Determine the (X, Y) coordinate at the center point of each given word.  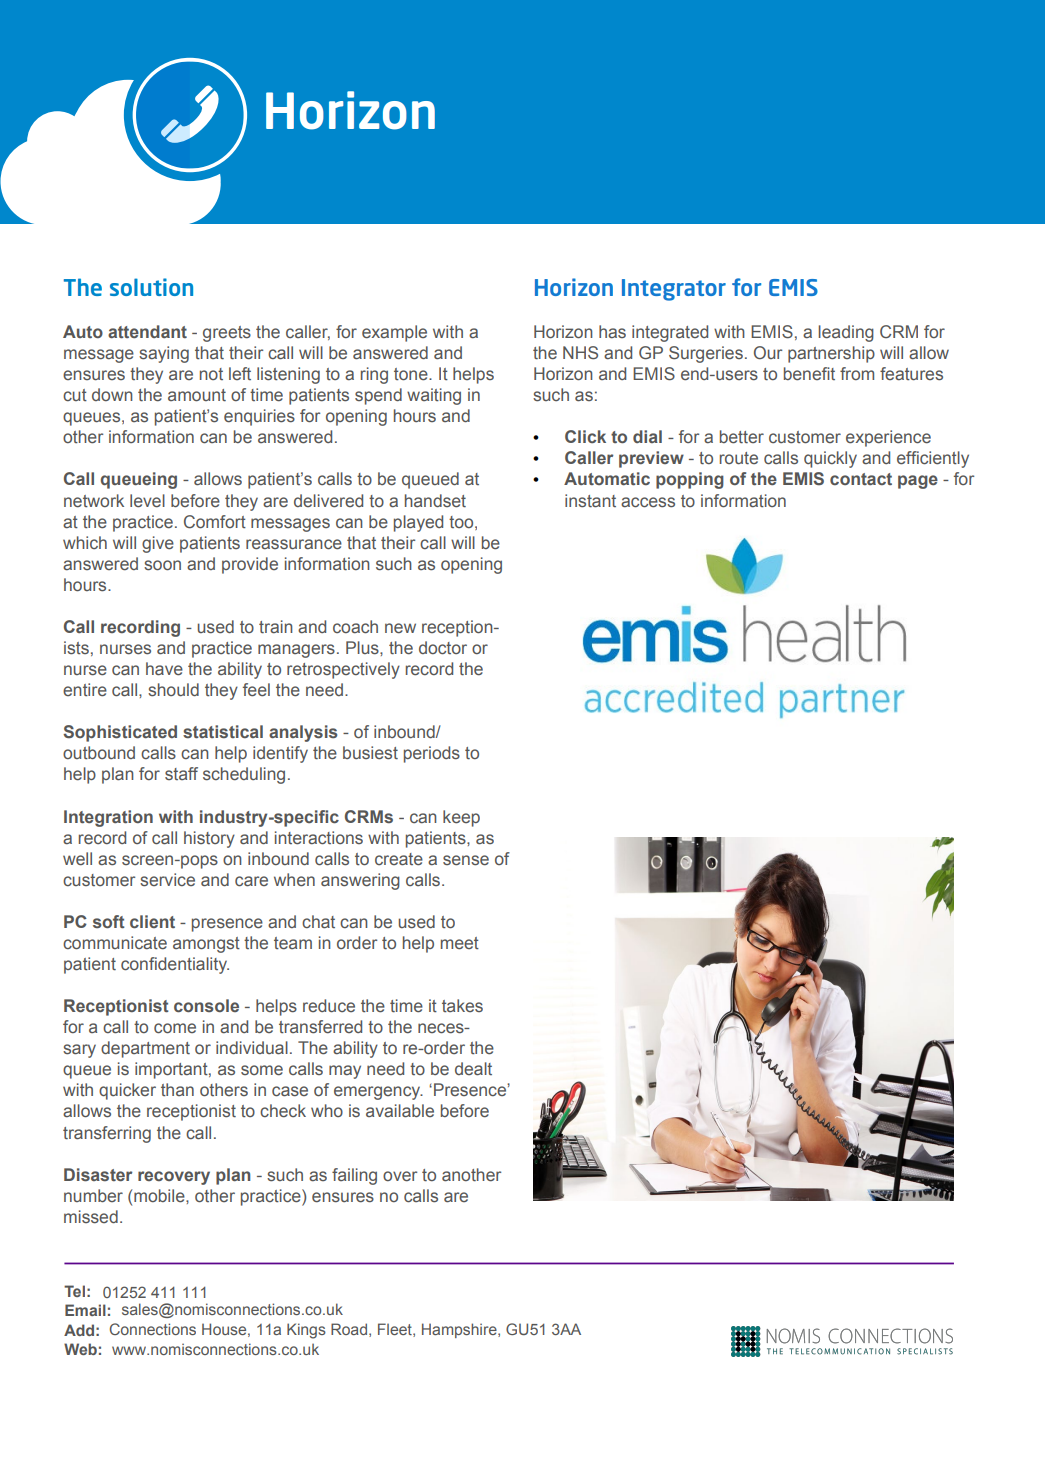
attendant (147, 332)
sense (466, 860)
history (209, 839)
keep (461, 818)
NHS (580, 353)
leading (846, 333)
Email (85, 1310)
